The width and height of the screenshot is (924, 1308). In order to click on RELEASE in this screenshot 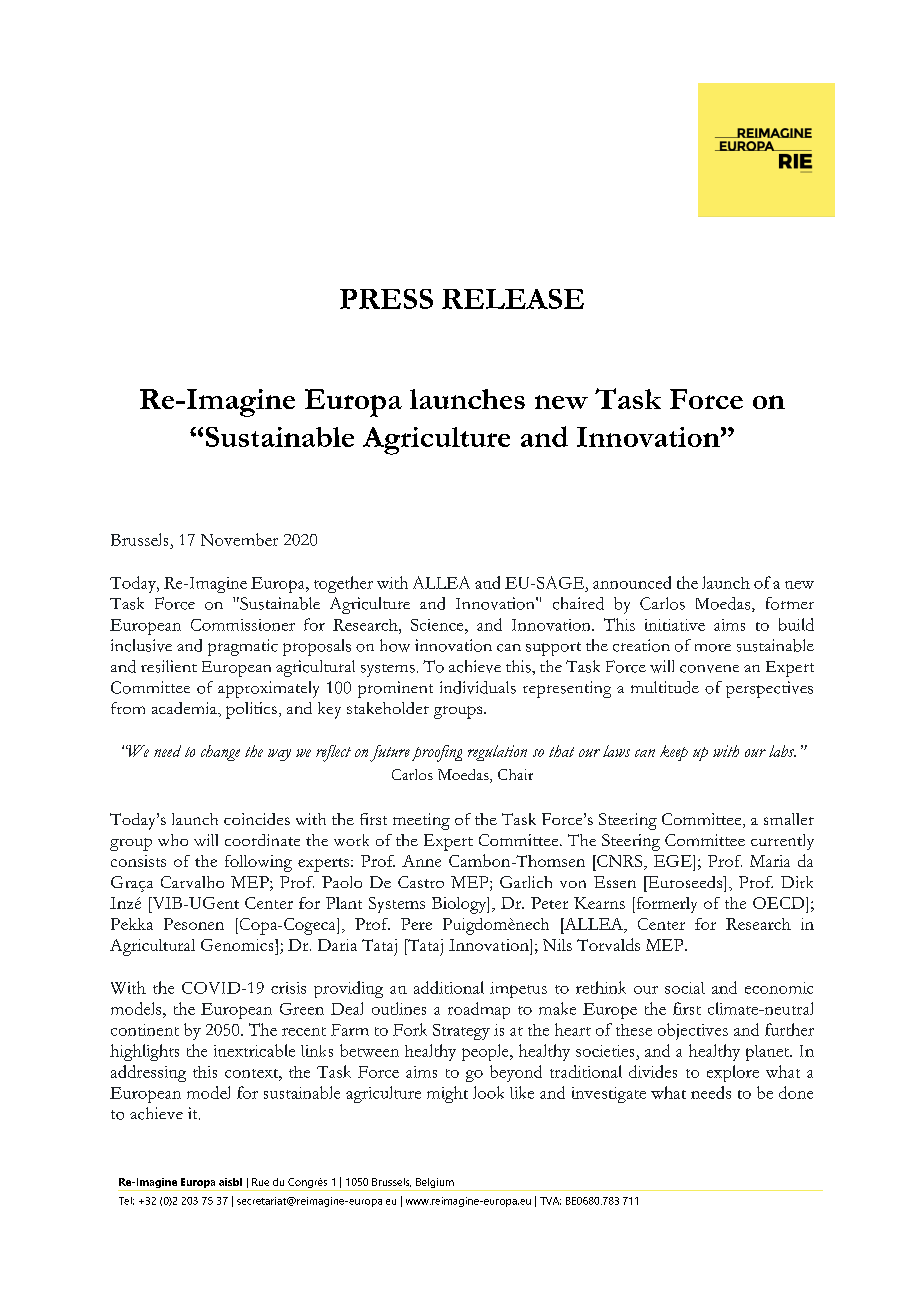, I will do `click(513, 299)`.
